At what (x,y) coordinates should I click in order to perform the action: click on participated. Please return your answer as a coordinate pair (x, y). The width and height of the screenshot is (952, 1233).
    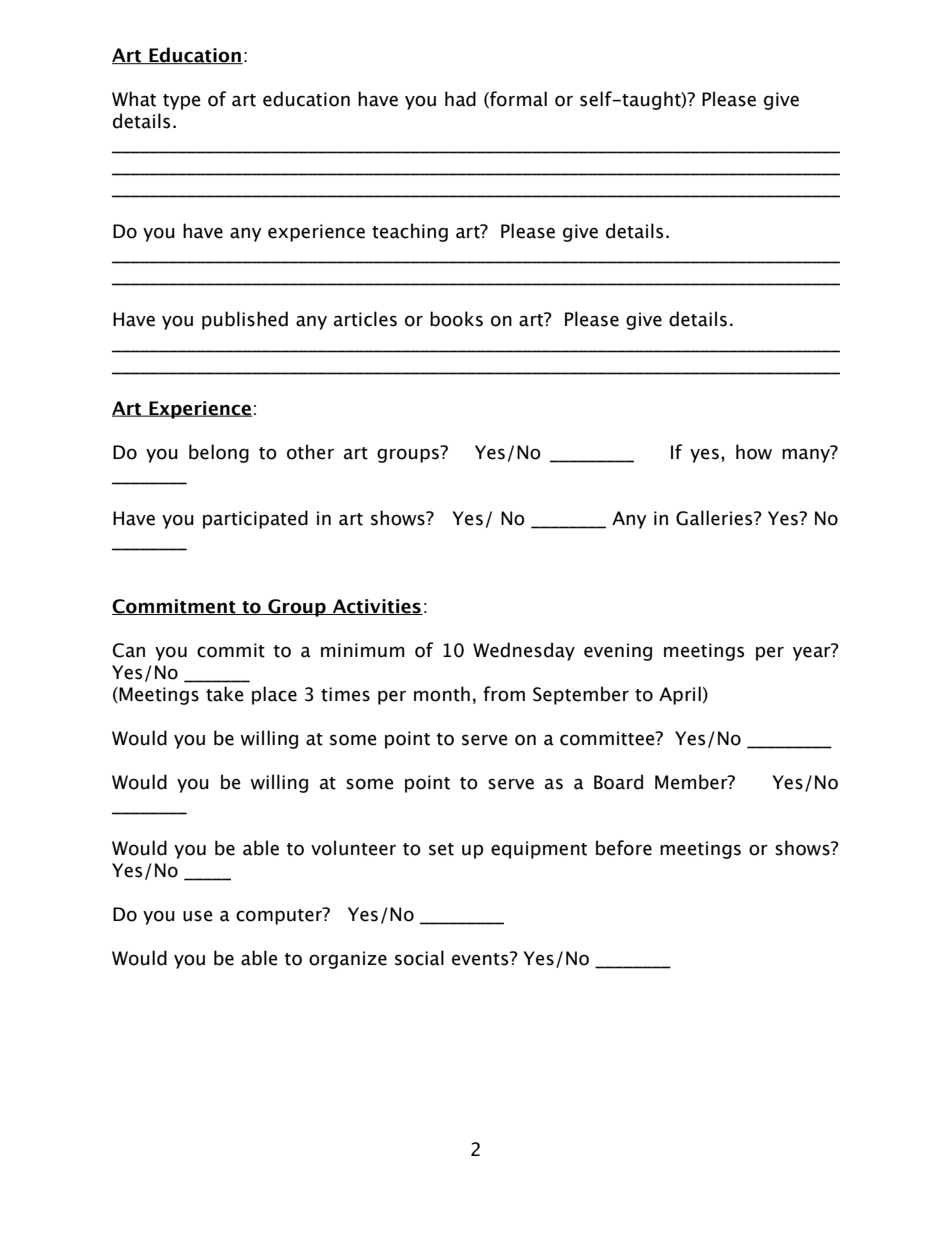
    Looking at the image, I should click on (255, 519).
